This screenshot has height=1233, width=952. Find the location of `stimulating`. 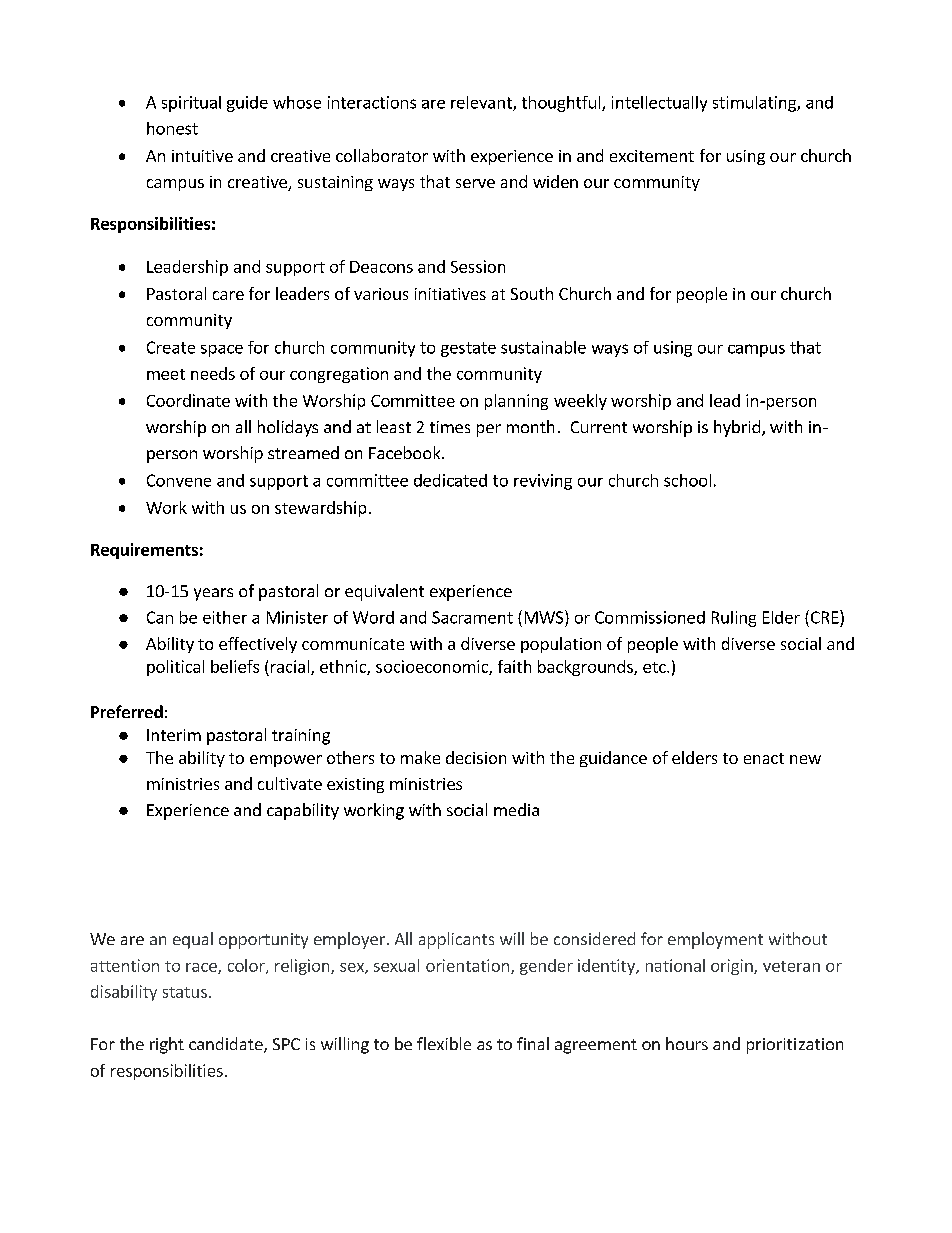

stimulating is located at coordinates (755, 104).
